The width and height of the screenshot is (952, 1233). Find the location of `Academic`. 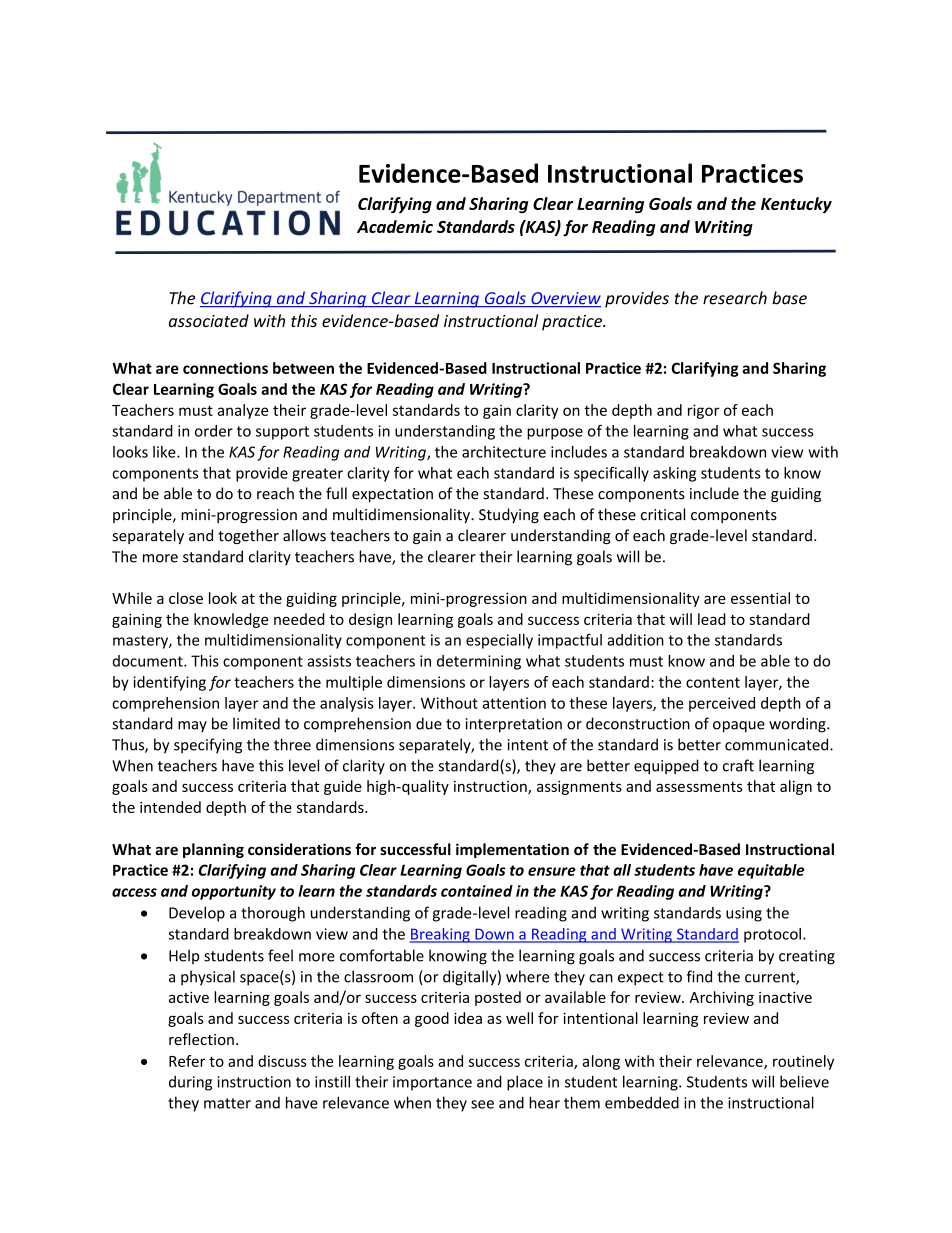

Academic is located at coordinates (395, 226).
